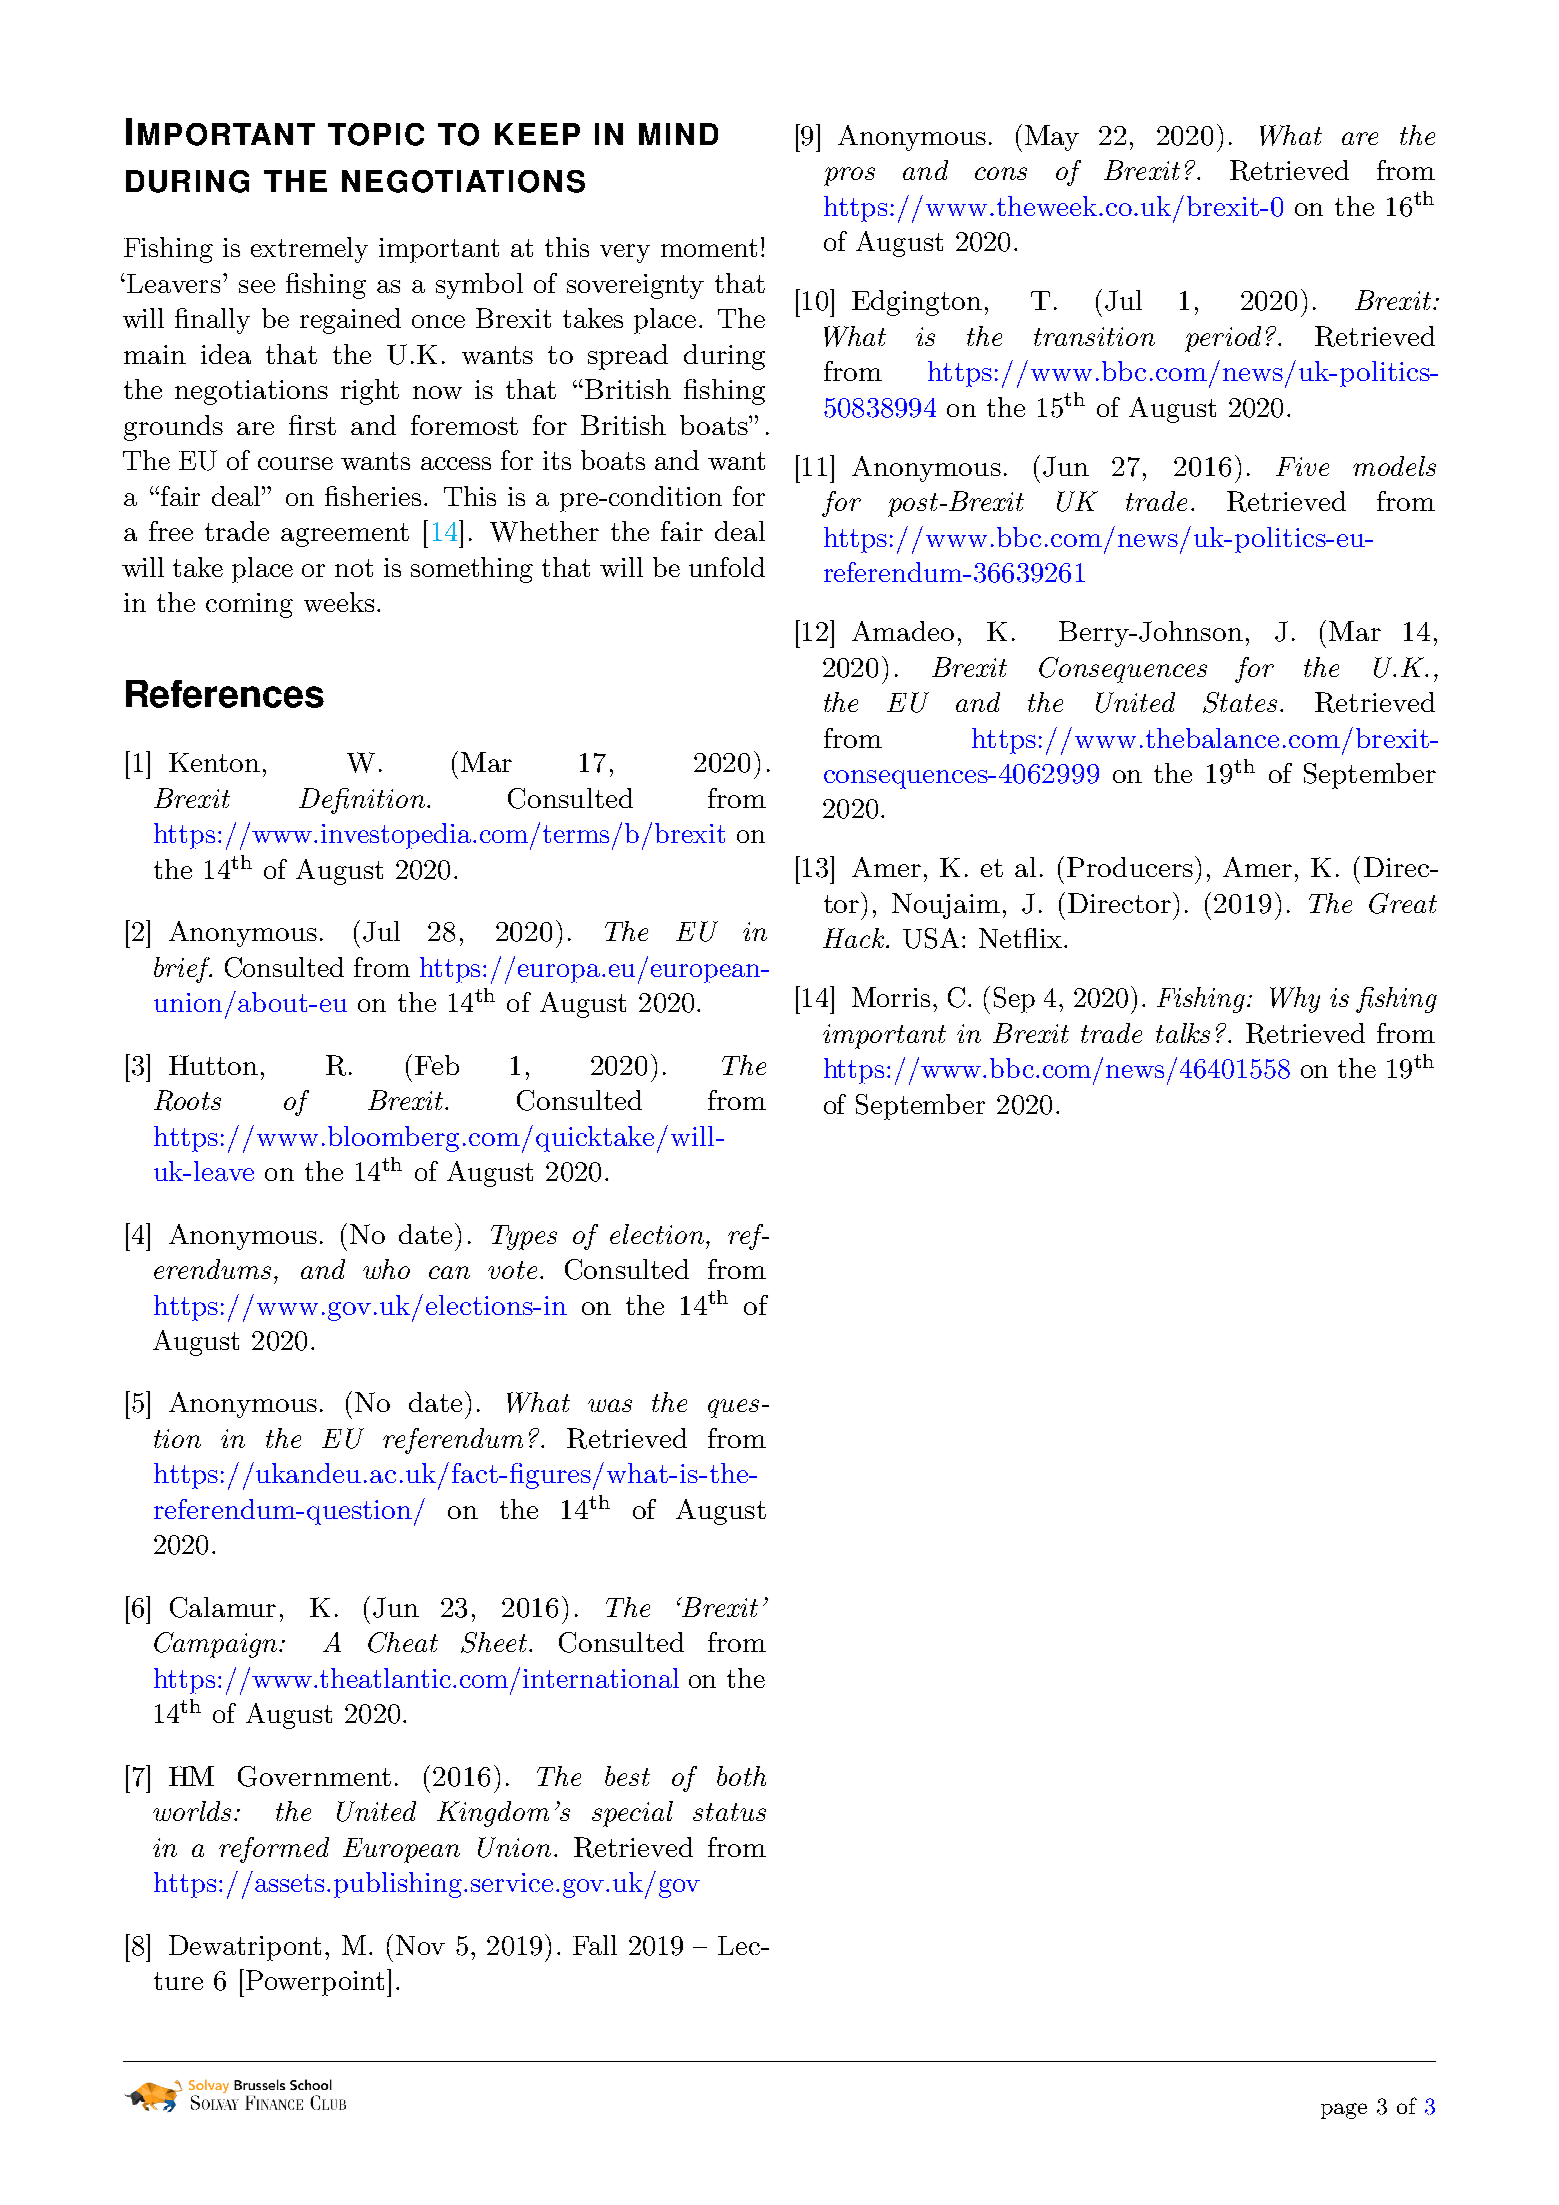  Describe the element at coordinates (1240, 702) in the page. I see `States` at that location.
